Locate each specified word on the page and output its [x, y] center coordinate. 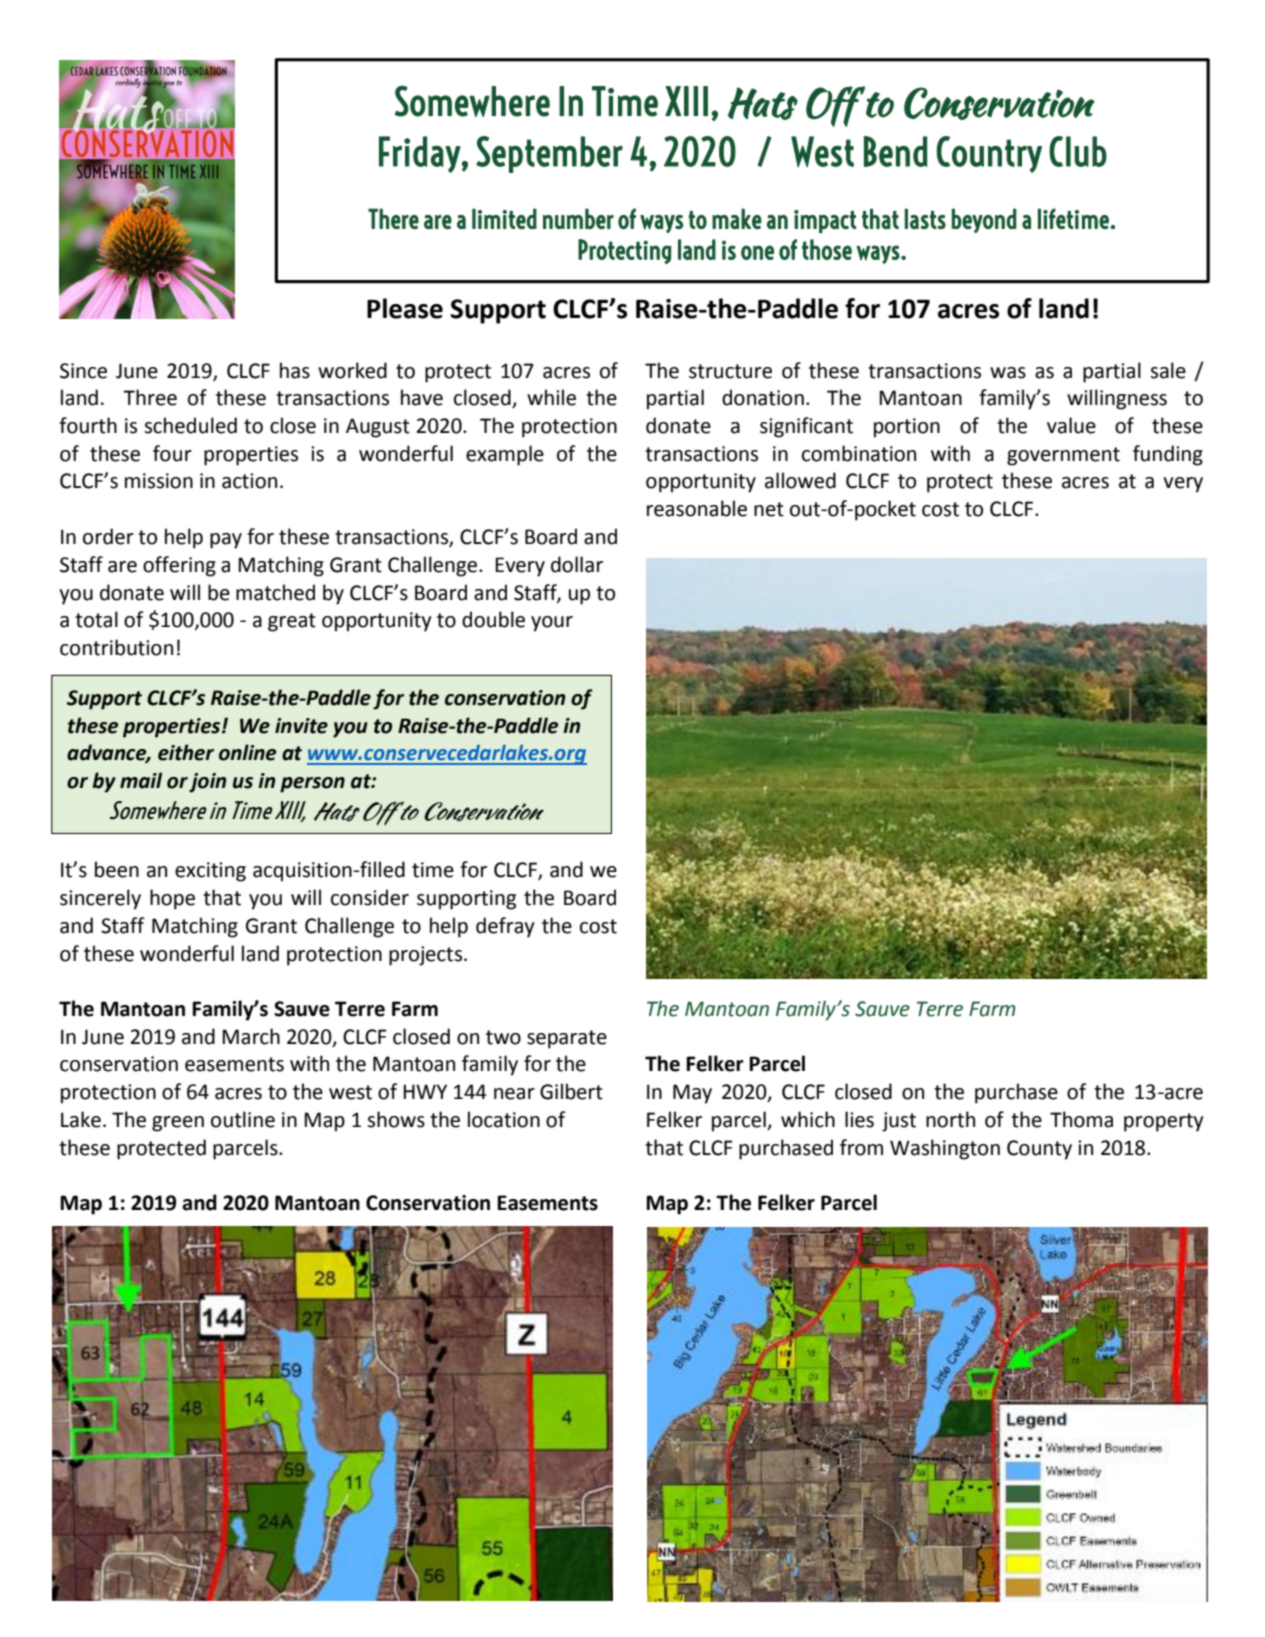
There [393, 218]
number [578, 218]
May [692, 1094]
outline [243, 1119]
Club [1078, 151]
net [769, 509]
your [552, 624]
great [292, 622]
